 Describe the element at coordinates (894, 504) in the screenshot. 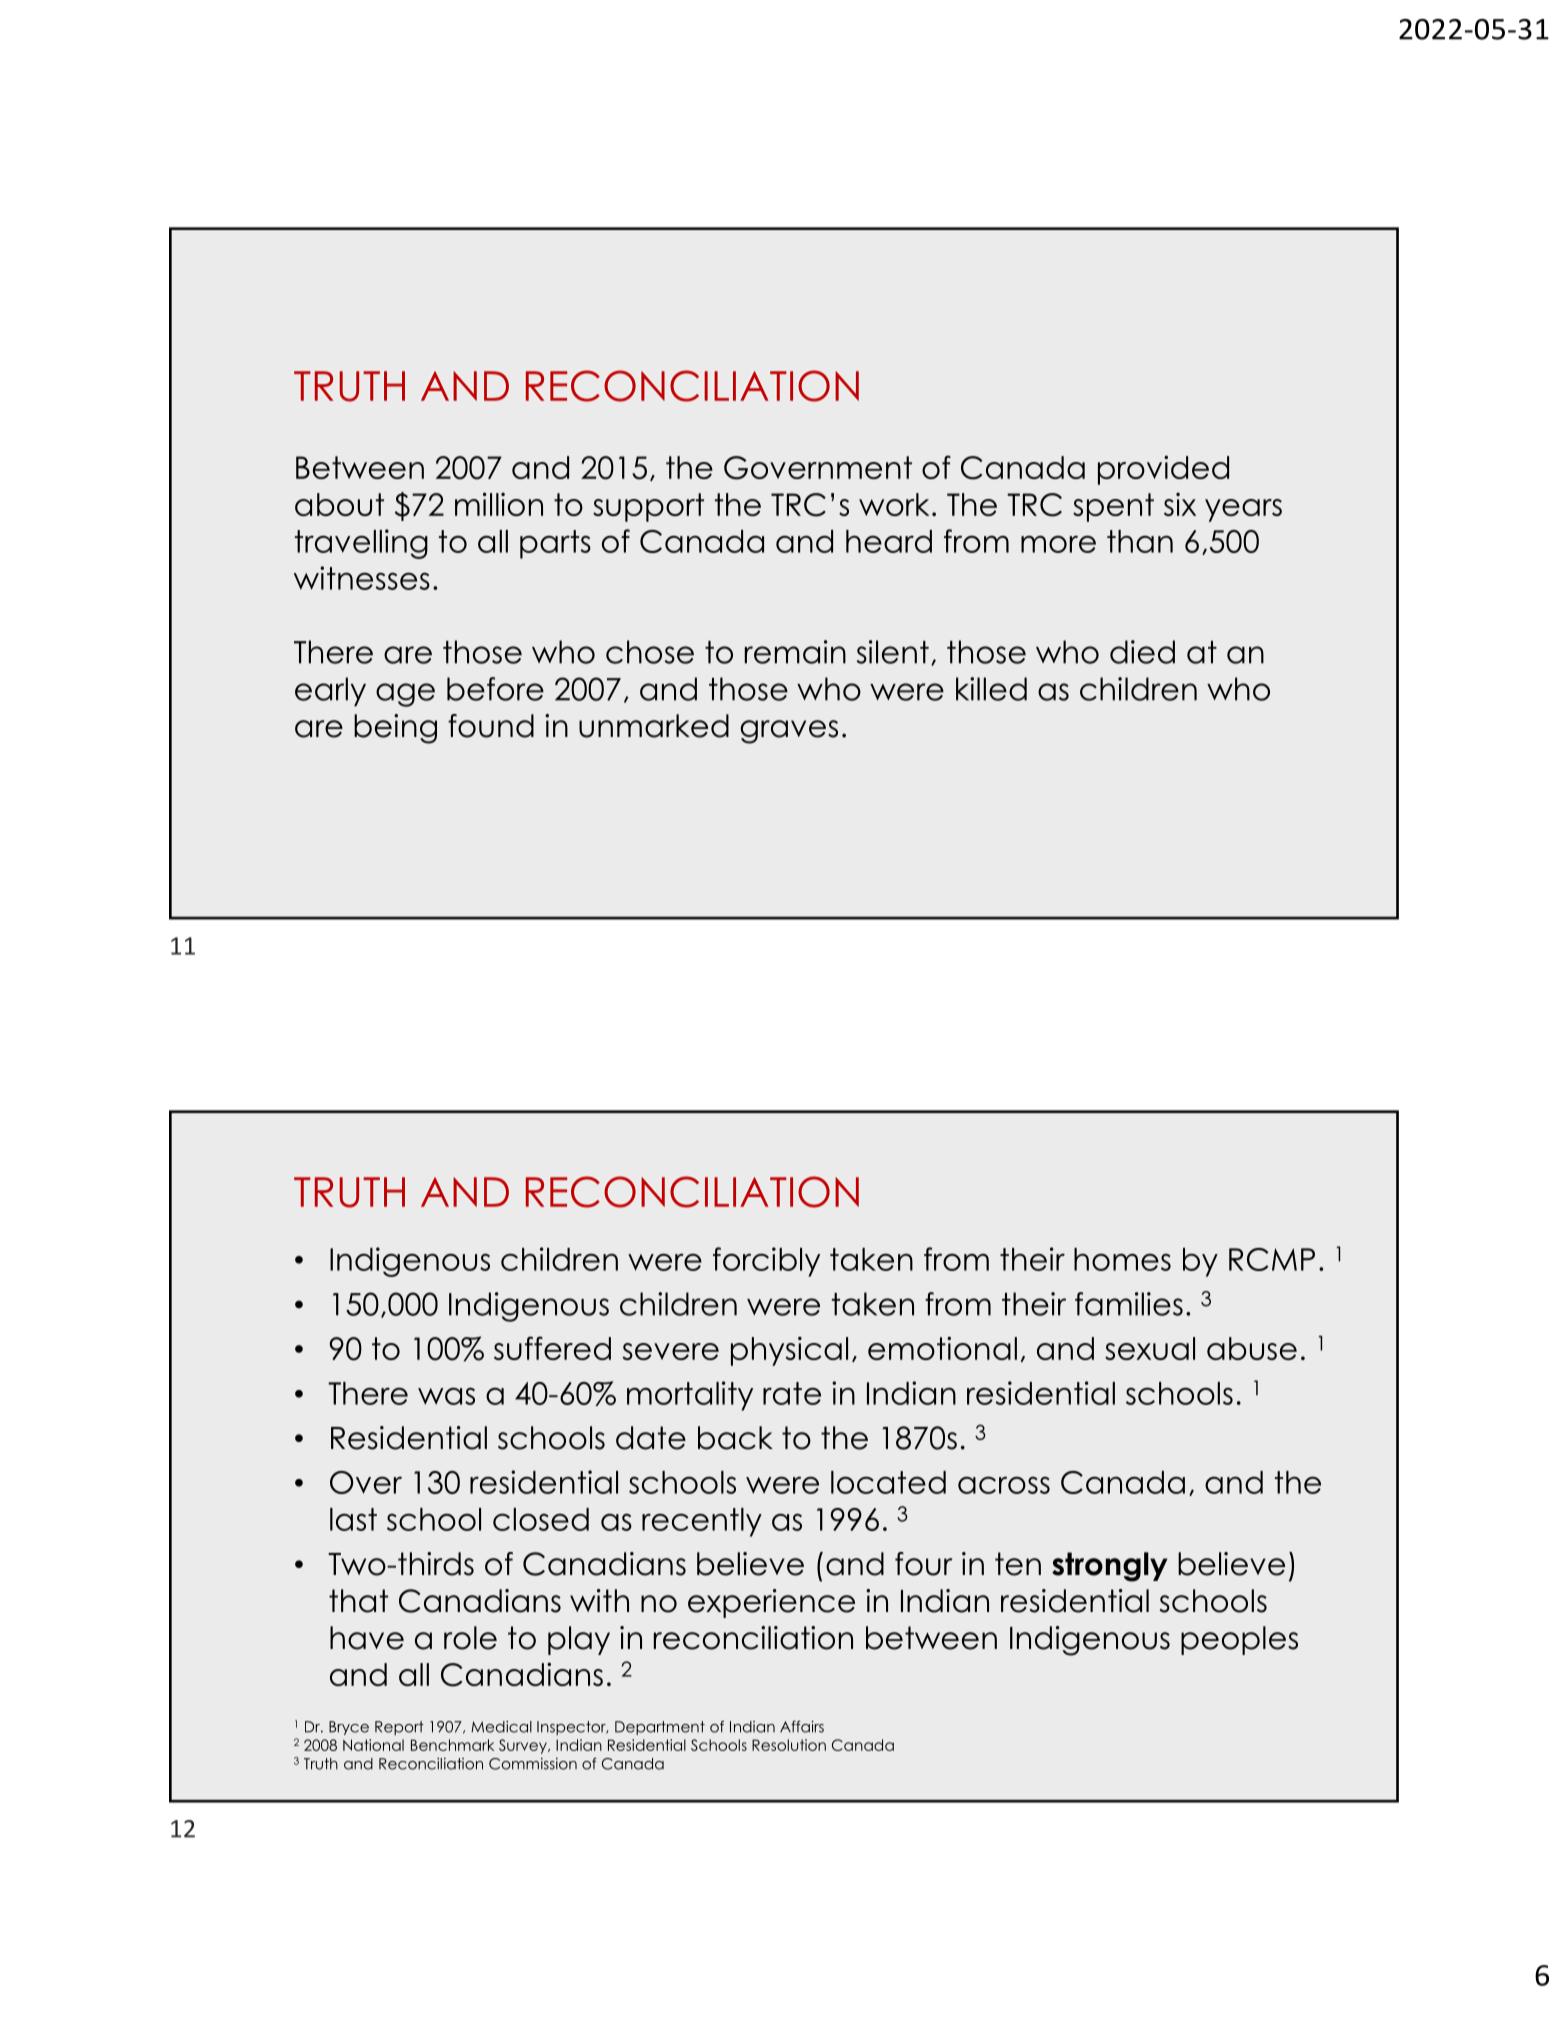

I see `work` at that location.
